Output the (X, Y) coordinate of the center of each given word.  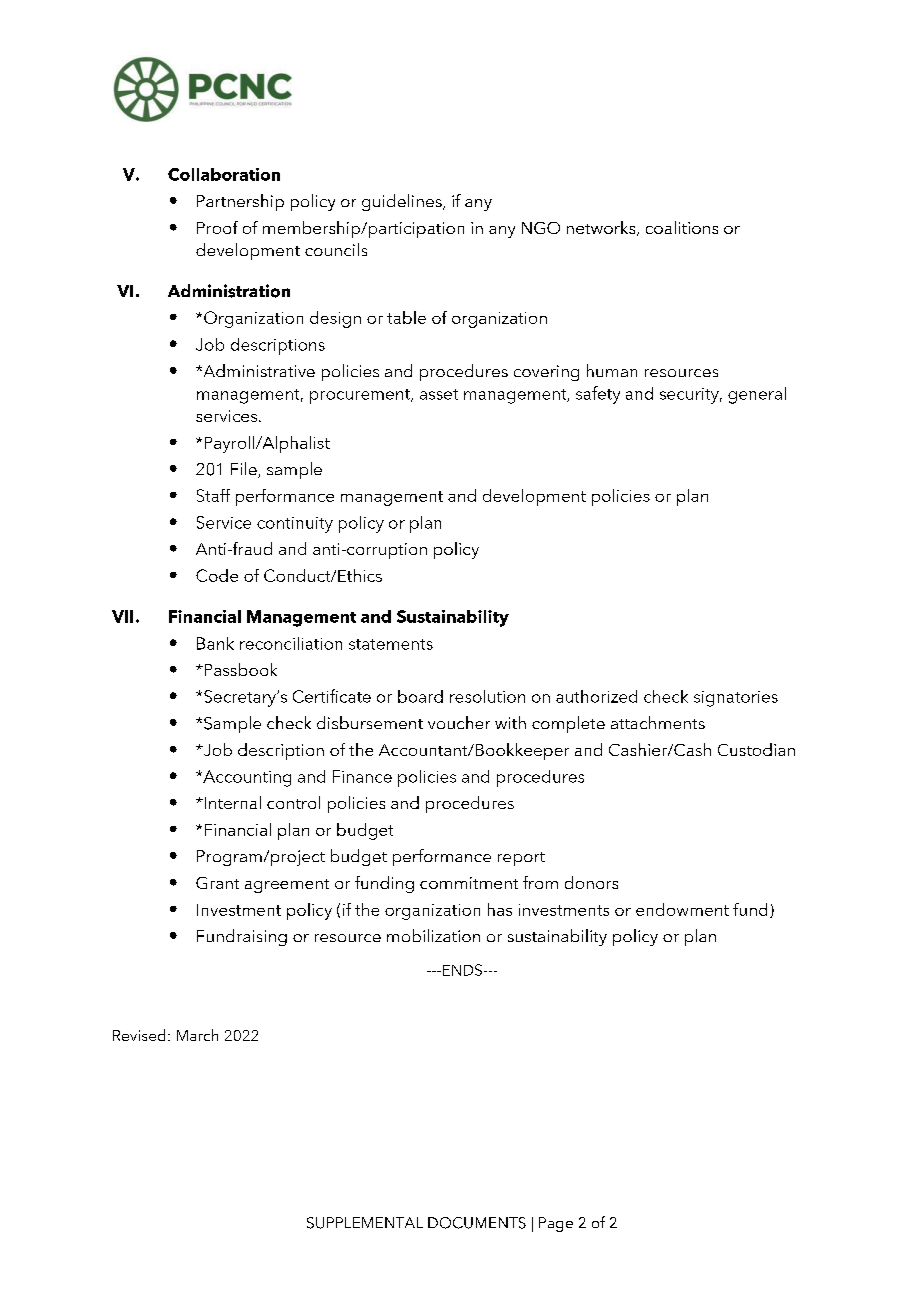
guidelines (403, 202)
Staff (213, 495)
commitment (469, 883)
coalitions (682, 227)
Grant (217, 883)
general (757, 395)
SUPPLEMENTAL (365, 1223)
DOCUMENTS (477, 1223)
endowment (682, 909)
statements (391, 644)
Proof (217, 227)
